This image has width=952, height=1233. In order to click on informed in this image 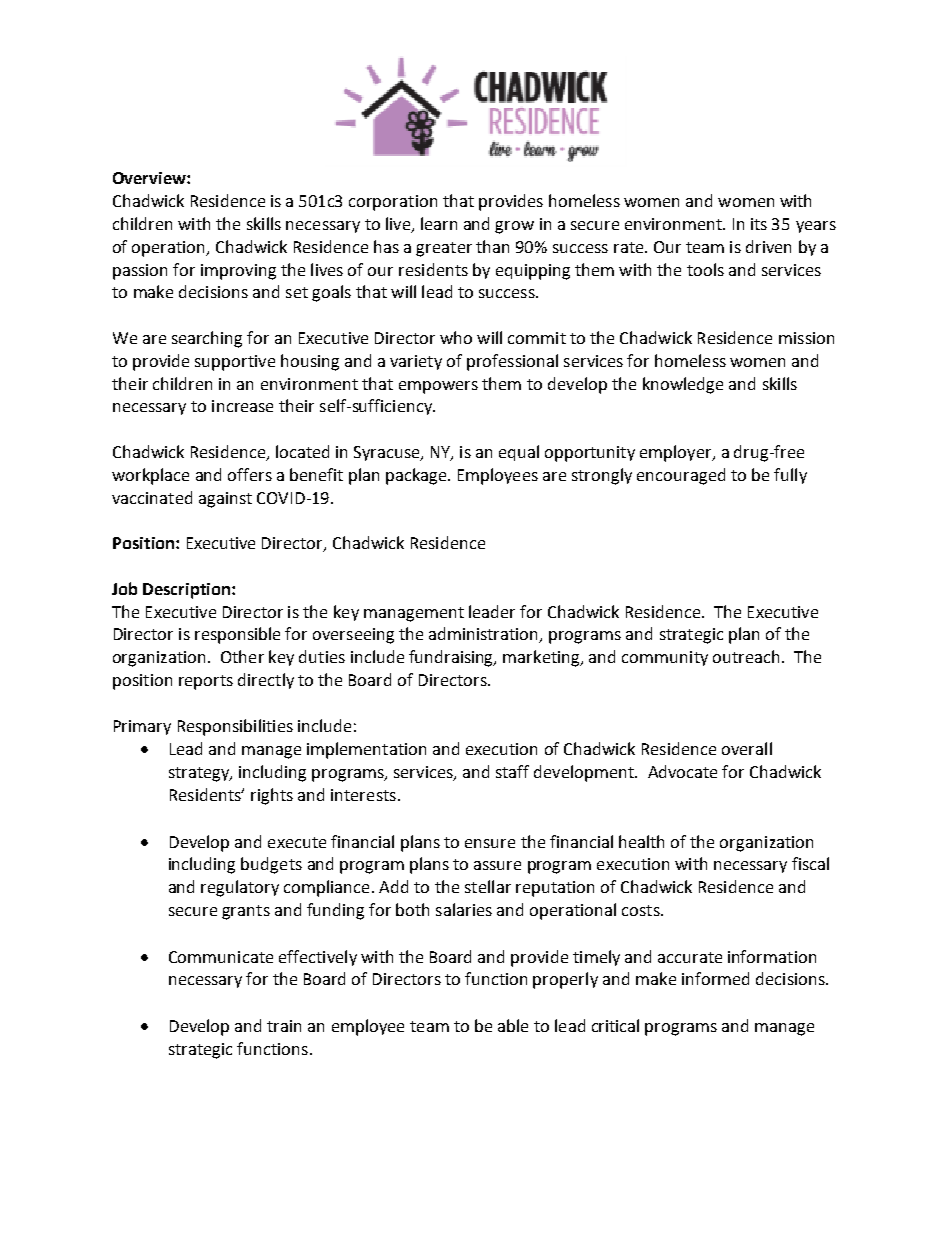, I will do `click(715, 978)`.
